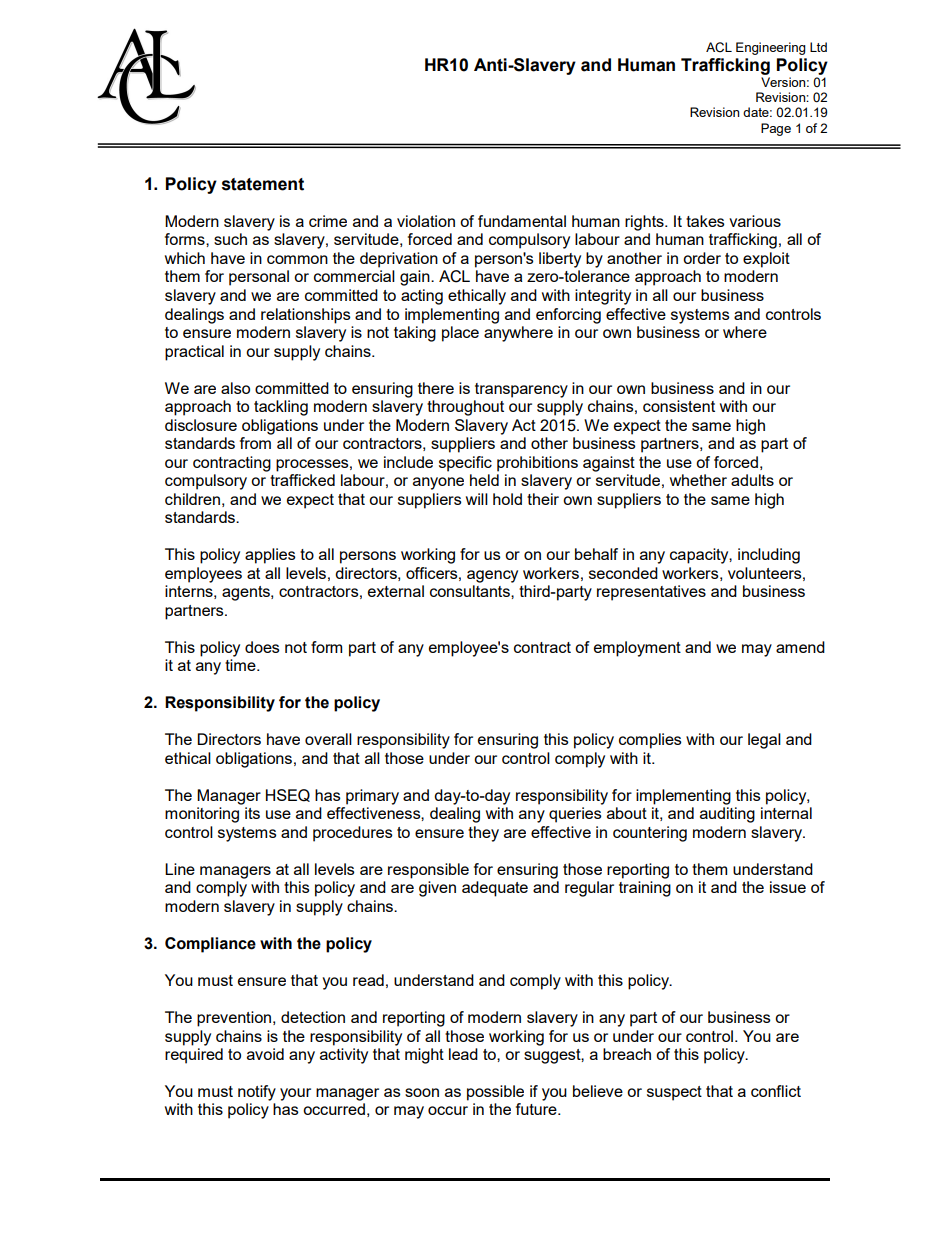 The width and height of the image is (952, 1233). I want to click on Engineering, so click(771, 48).
